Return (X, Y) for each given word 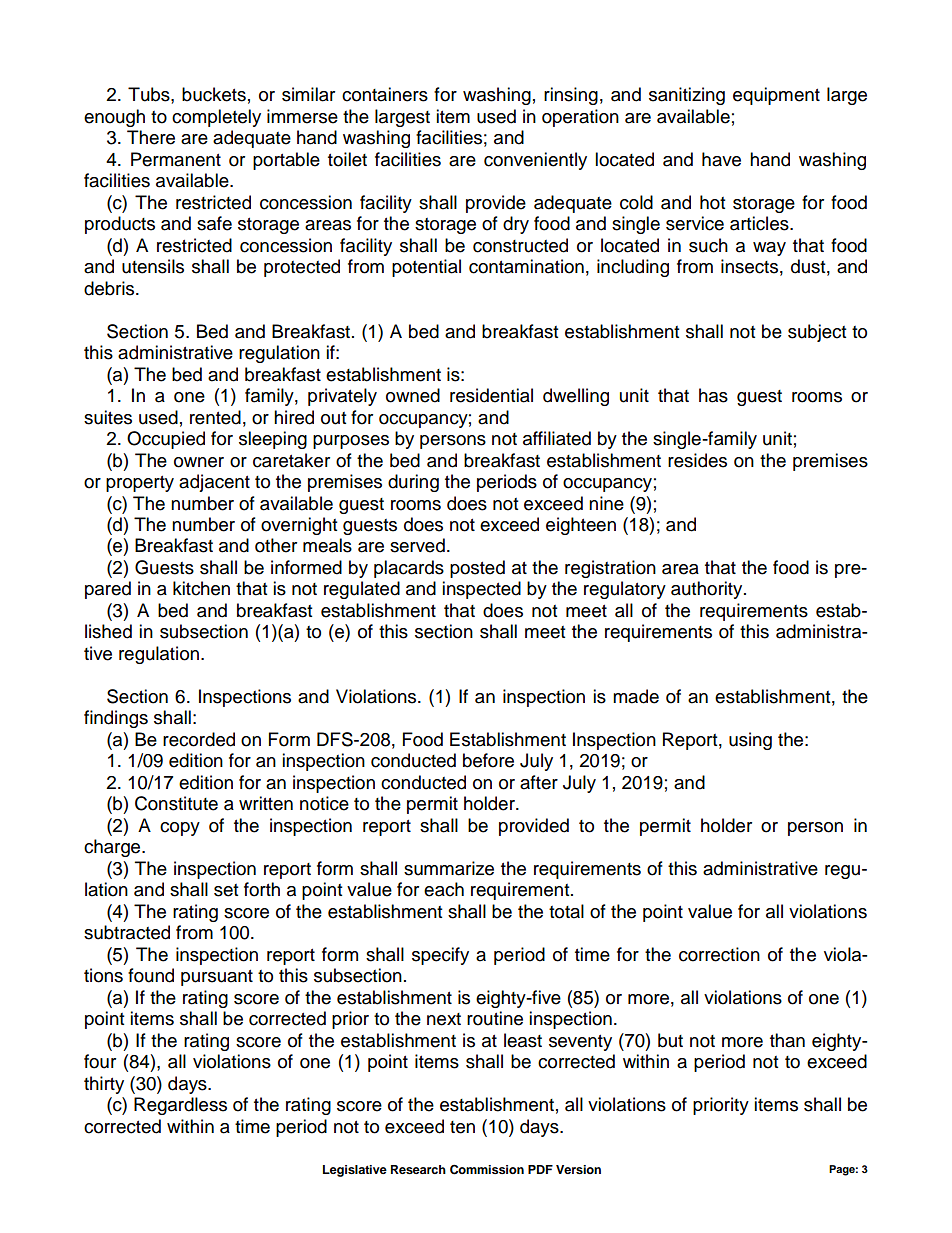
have (721, 159)
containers (385, 94)
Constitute (176, 803)
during (413, 483)
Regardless (180, 1106)
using (750, 741)
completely (216, 118)
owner (199, 462)
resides (697, 460)
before (488, 760)
